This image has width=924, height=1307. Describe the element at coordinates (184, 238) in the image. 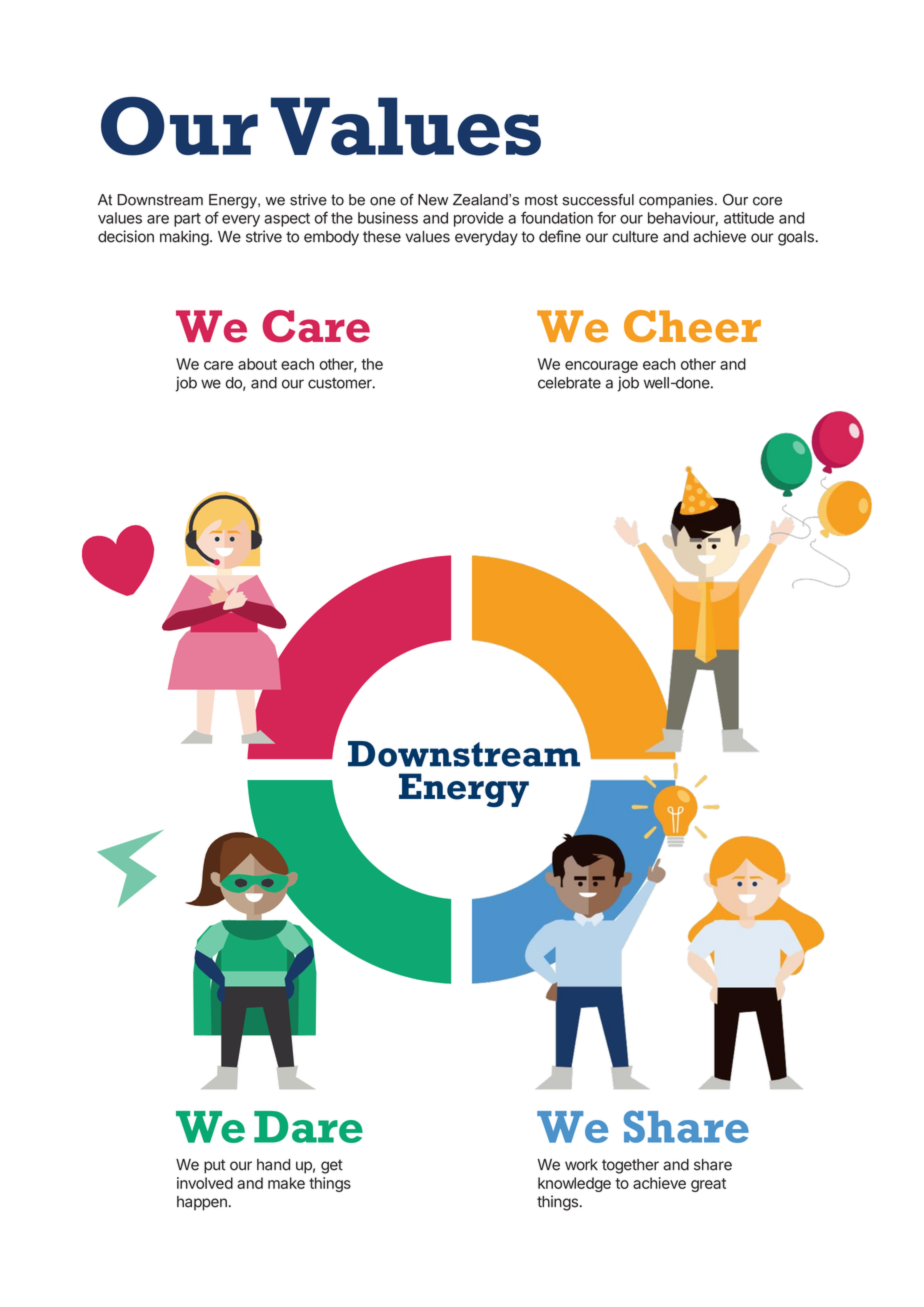

I see `making` at that location.
